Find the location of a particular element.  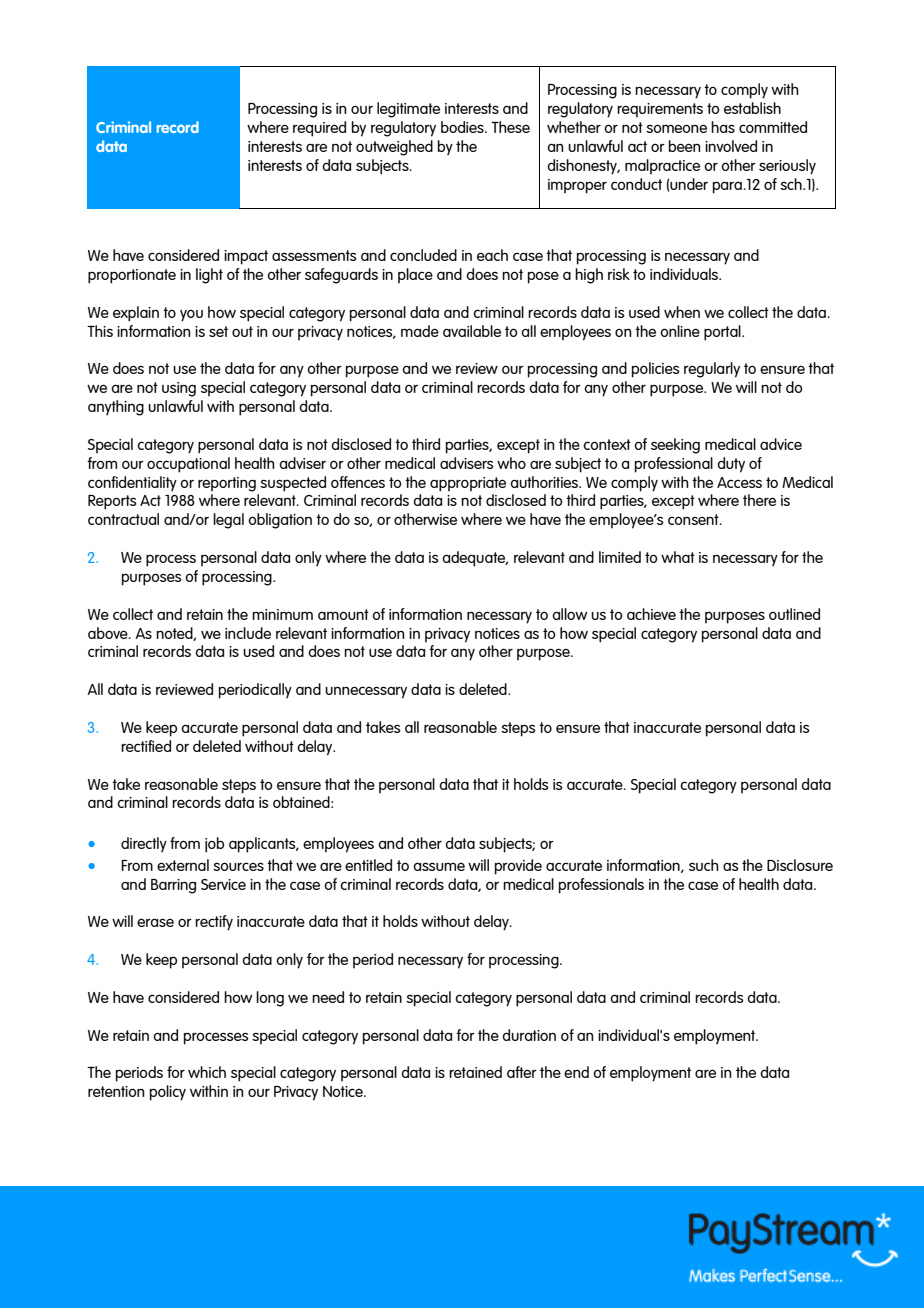

required is located at coordinates (319, 129).
